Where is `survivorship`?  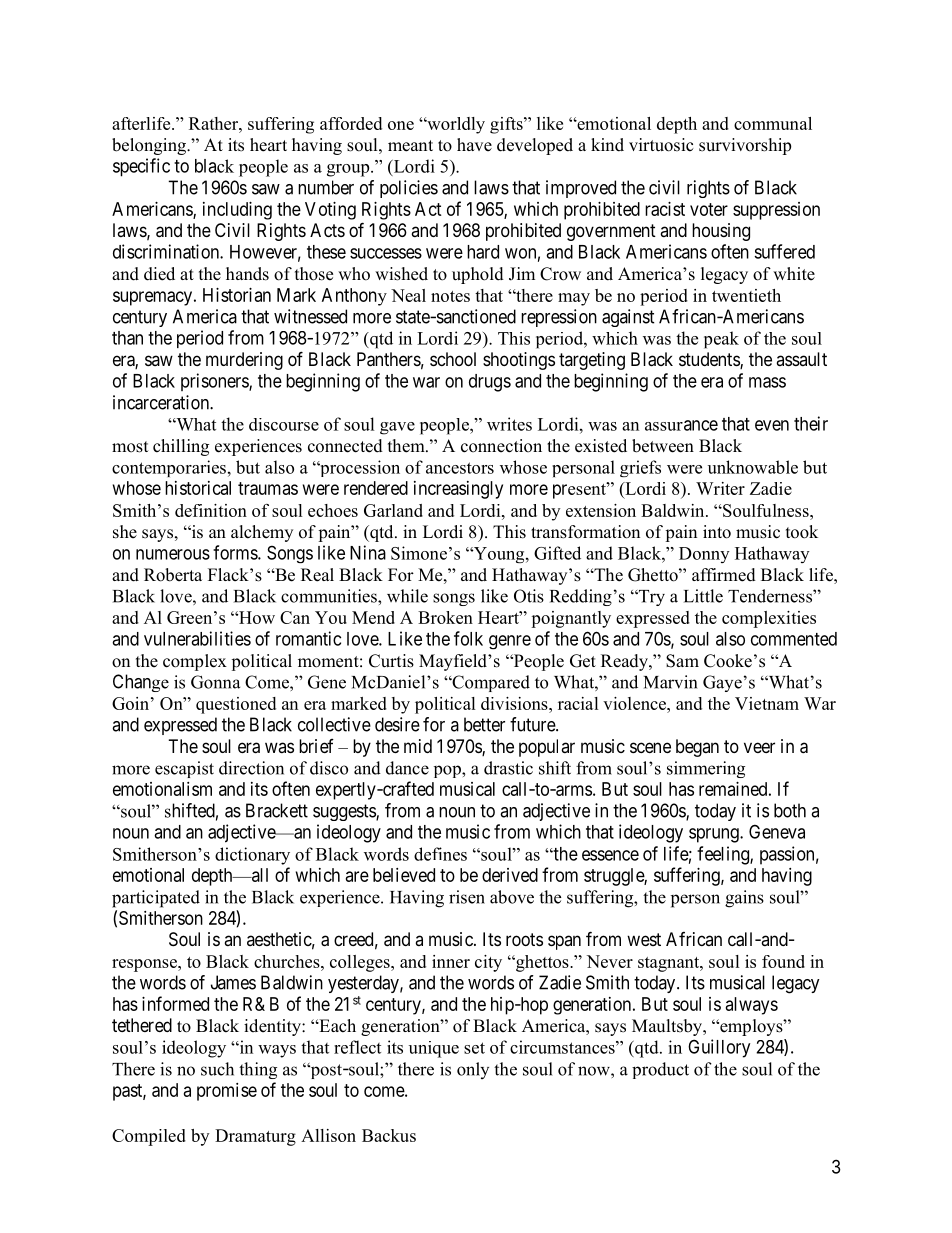 survivorship is located at coordinates (745, 146).
